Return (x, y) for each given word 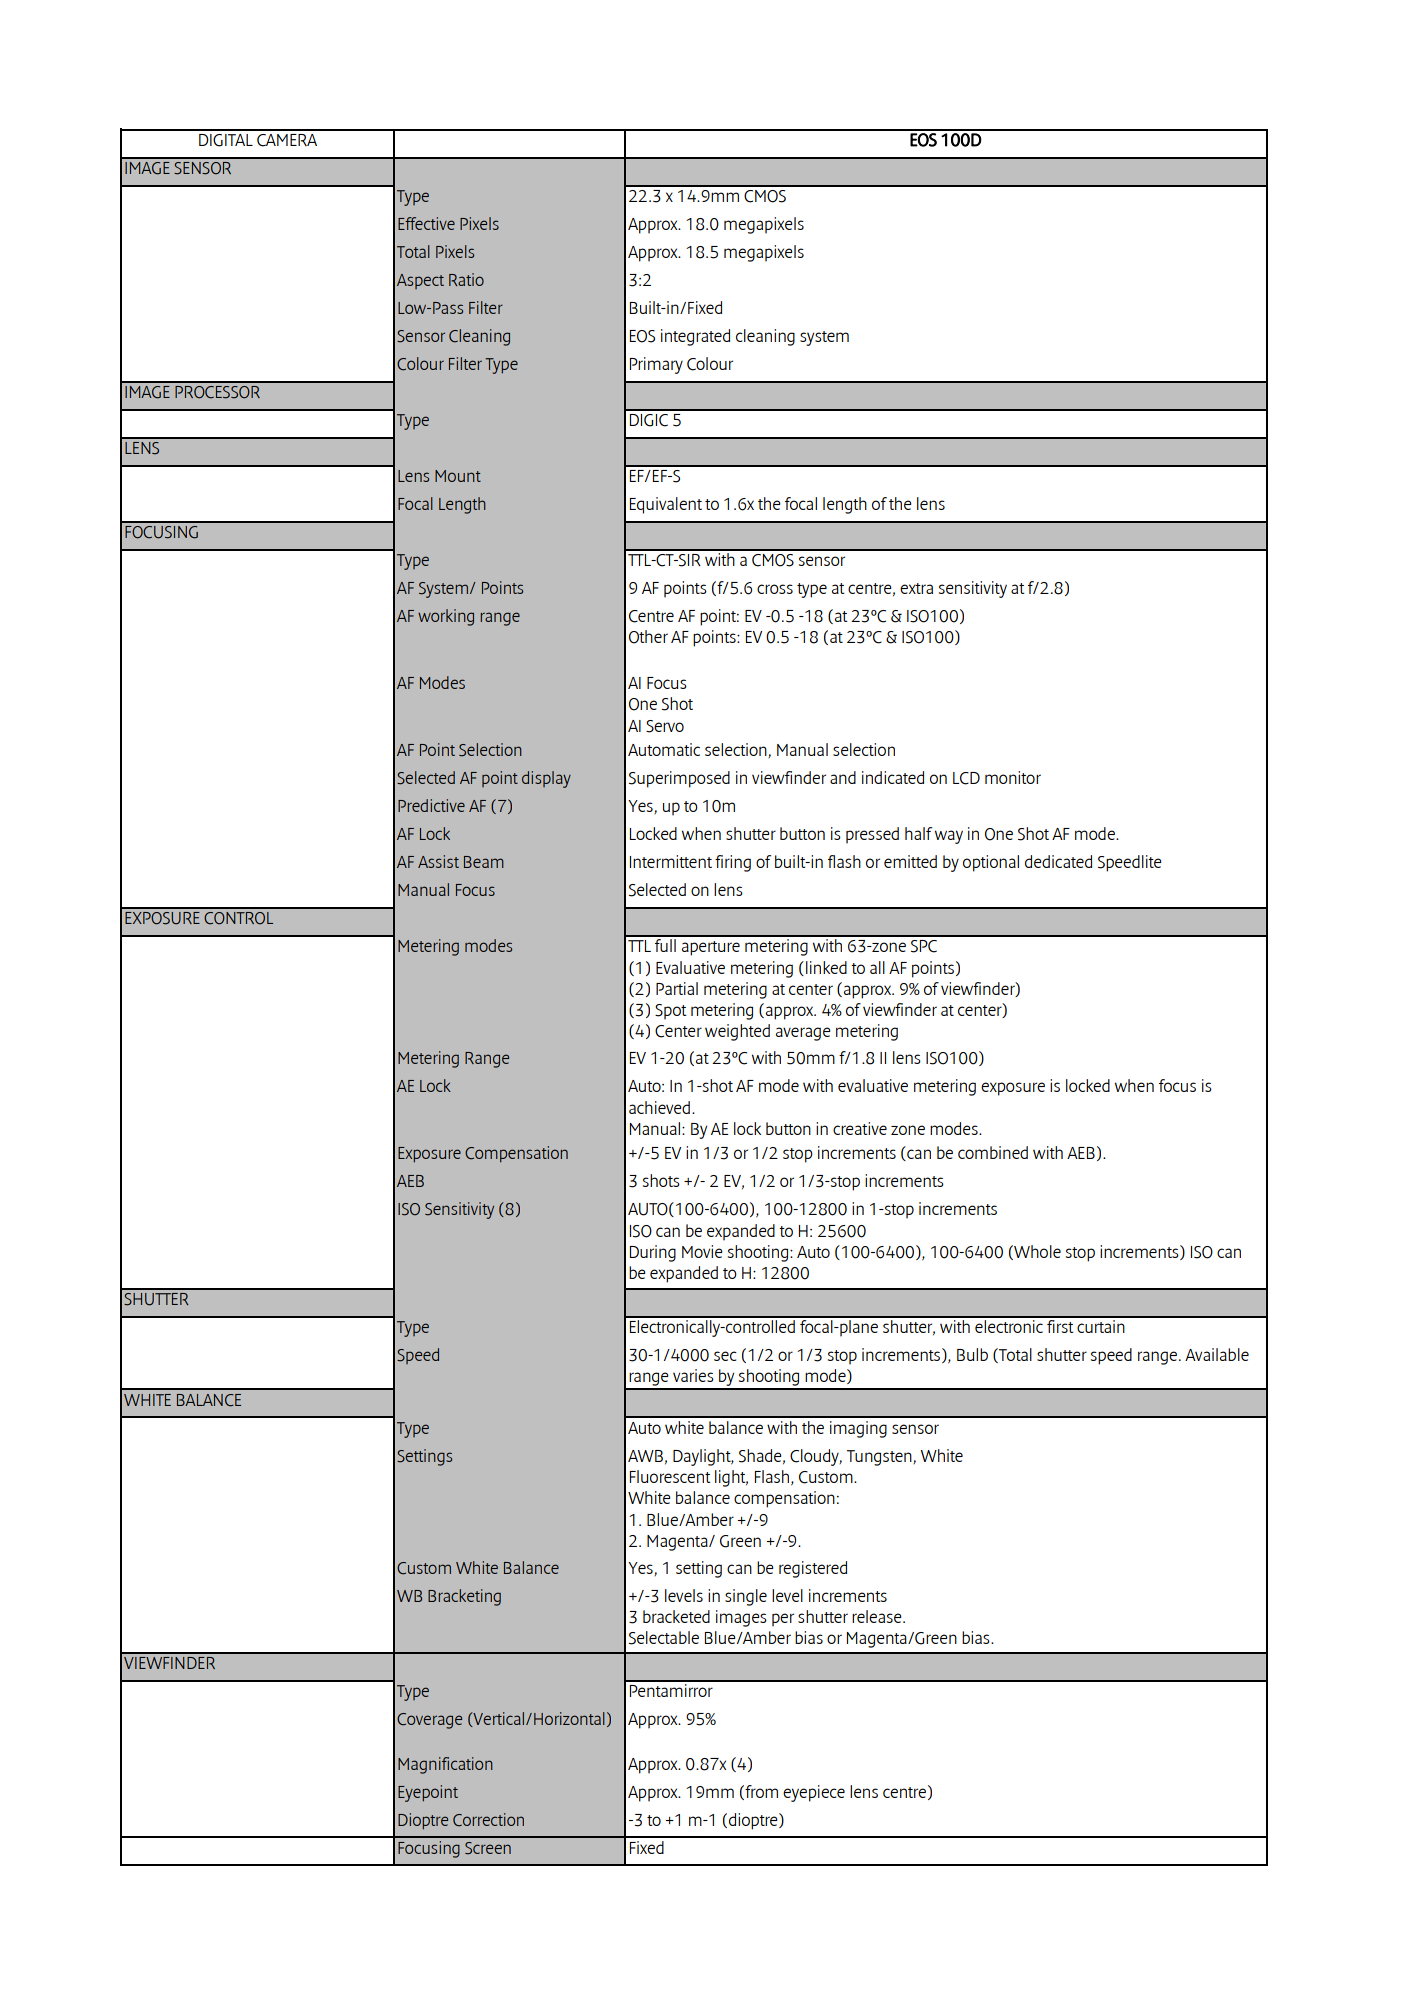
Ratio (466, 279)
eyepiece (814, 1793)
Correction (488, 1820)
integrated (695, 337)
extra (916, 588)
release (878, 1616)
